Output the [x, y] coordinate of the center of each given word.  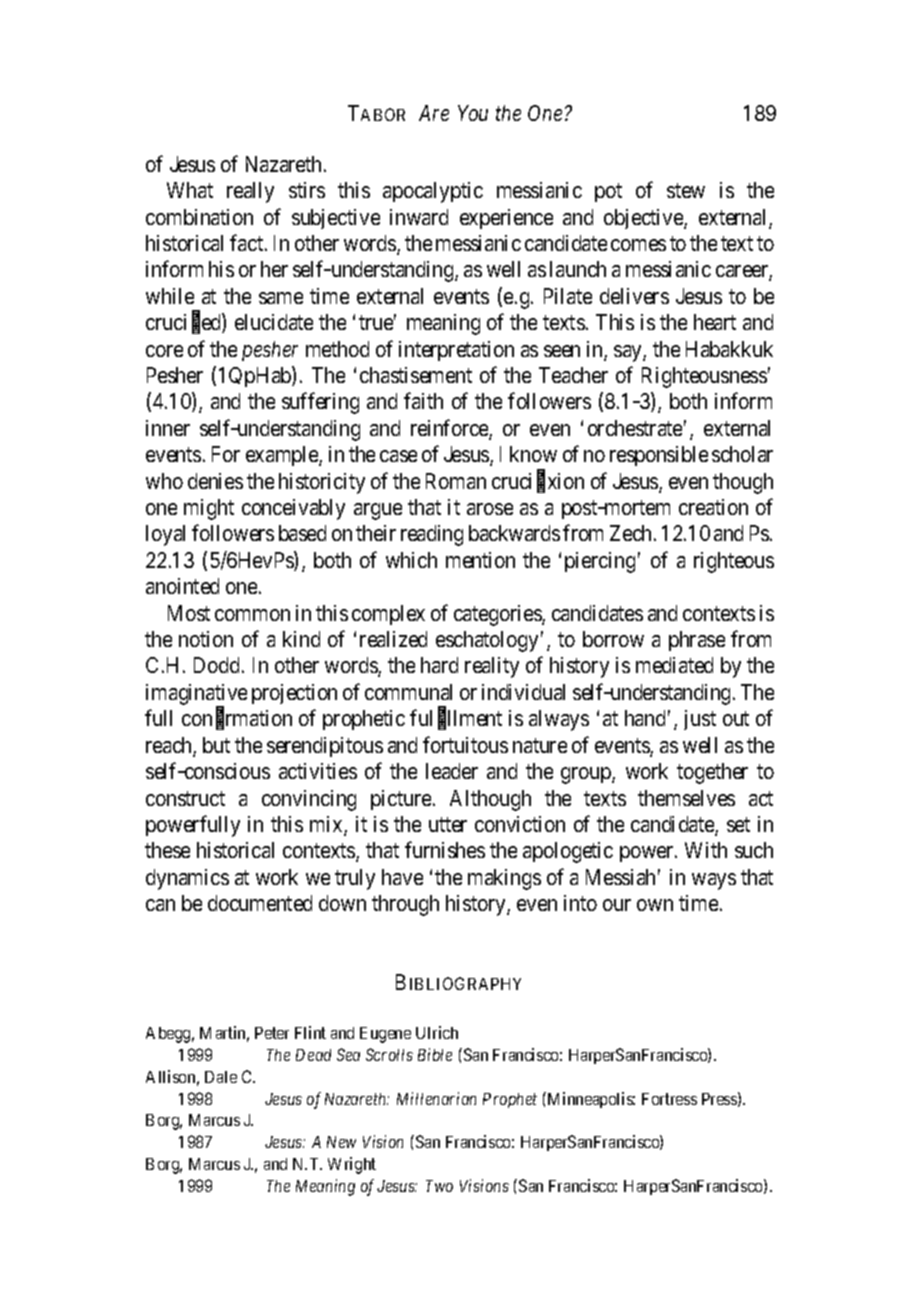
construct [185, 798]
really [250, 192]
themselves [686, 798]
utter [448, 824]
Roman [456, 481]
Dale [221, 1077]
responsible [659, 456]
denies [215, 481]
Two [439, 1186]
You [473, 113]
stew [686, 191]
